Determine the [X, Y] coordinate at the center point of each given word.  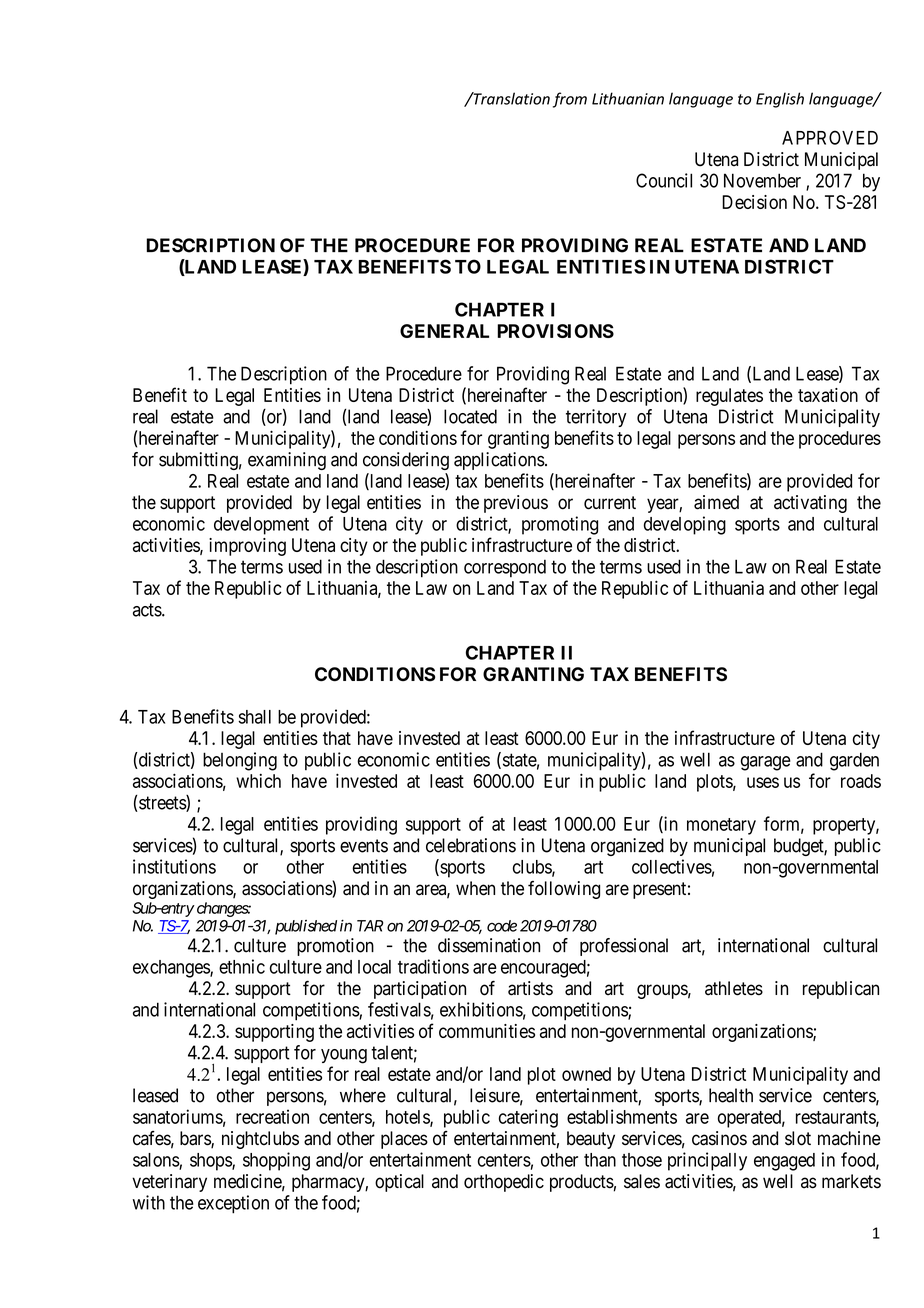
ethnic [242, 966]
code [502, 926]
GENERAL [444, 331]
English [780, 100]
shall [254, 717]
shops [211, 1162]
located [470, 416]
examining [287, 461]
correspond [505, 568]
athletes [734, 988]
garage [766, 763]
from [570, 100]
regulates [729, 397]
